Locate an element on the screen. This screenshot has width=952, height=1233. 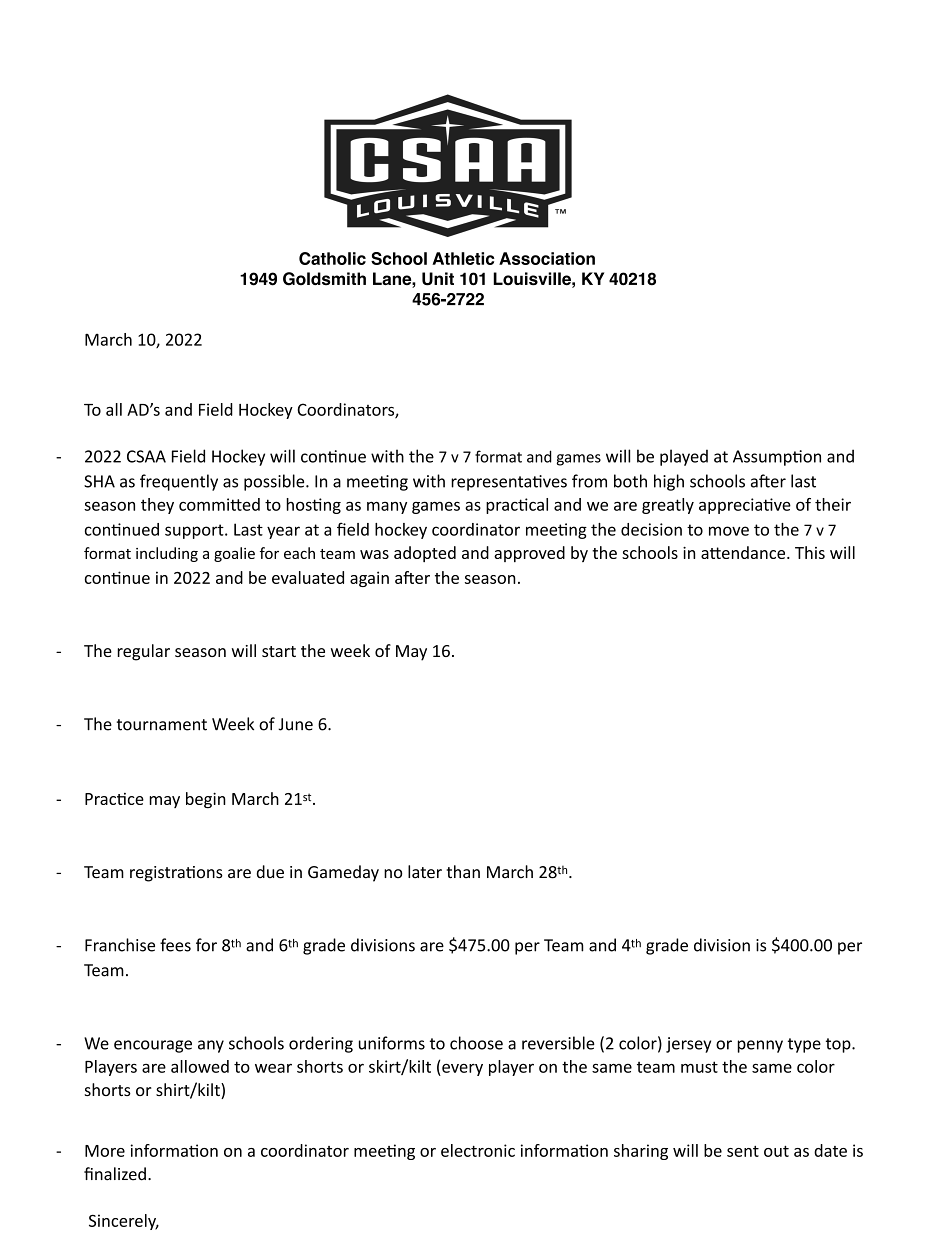
electronic is located at coordinates (478, 1150).
